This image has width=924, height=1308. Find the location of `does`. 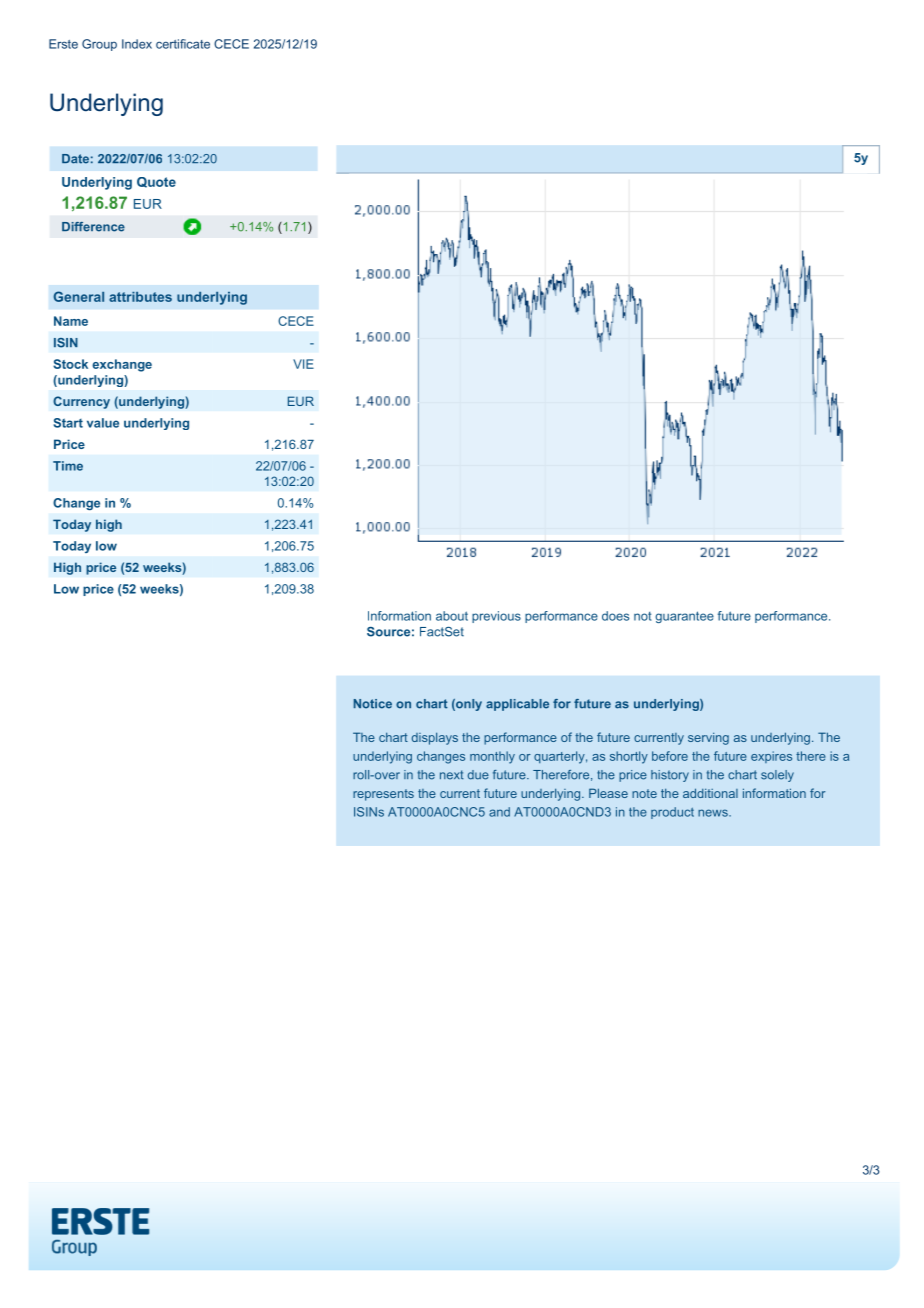

does is located at coordinates (615, 616).
